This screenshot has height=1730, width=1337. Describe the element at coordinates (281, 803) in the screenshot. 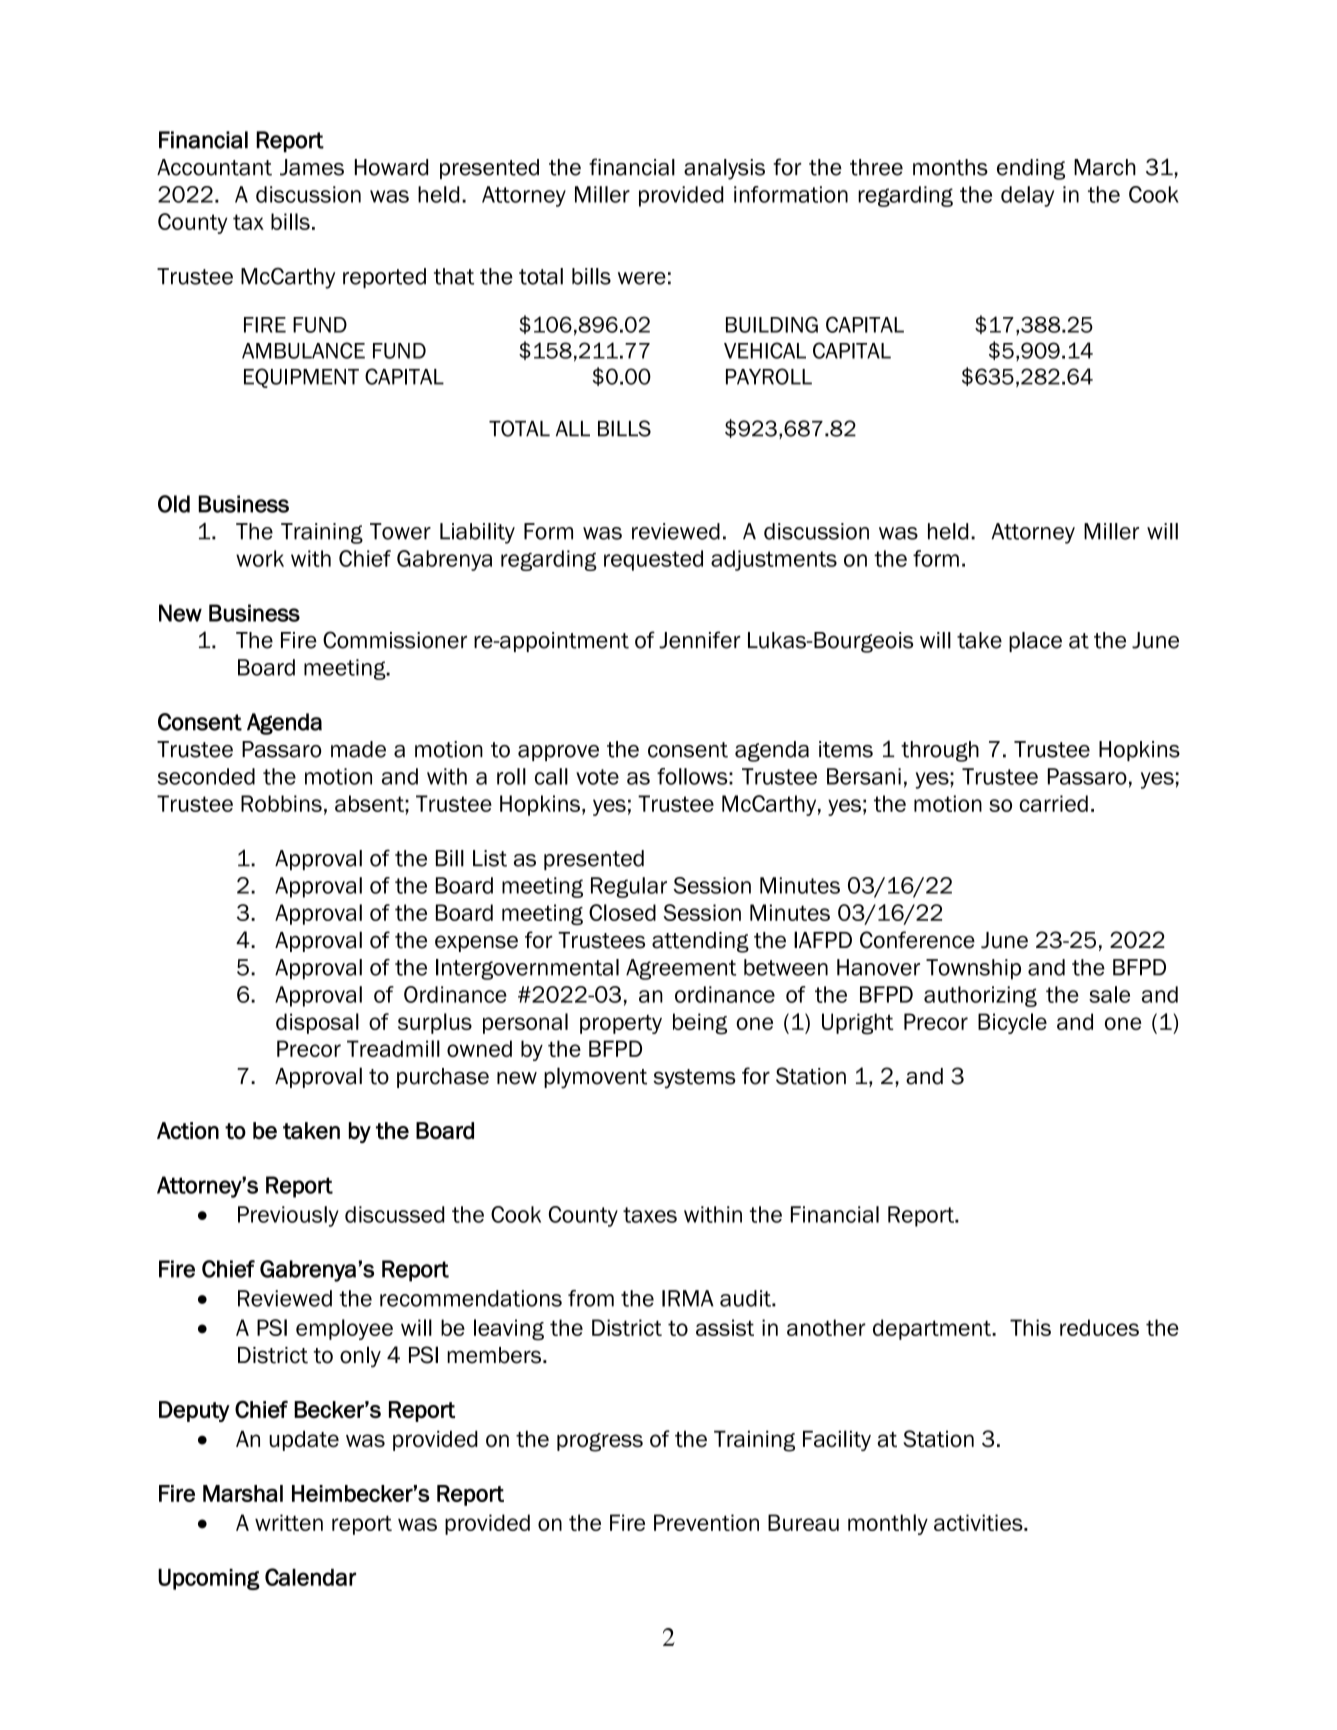

I see `Robbins` at that location.
